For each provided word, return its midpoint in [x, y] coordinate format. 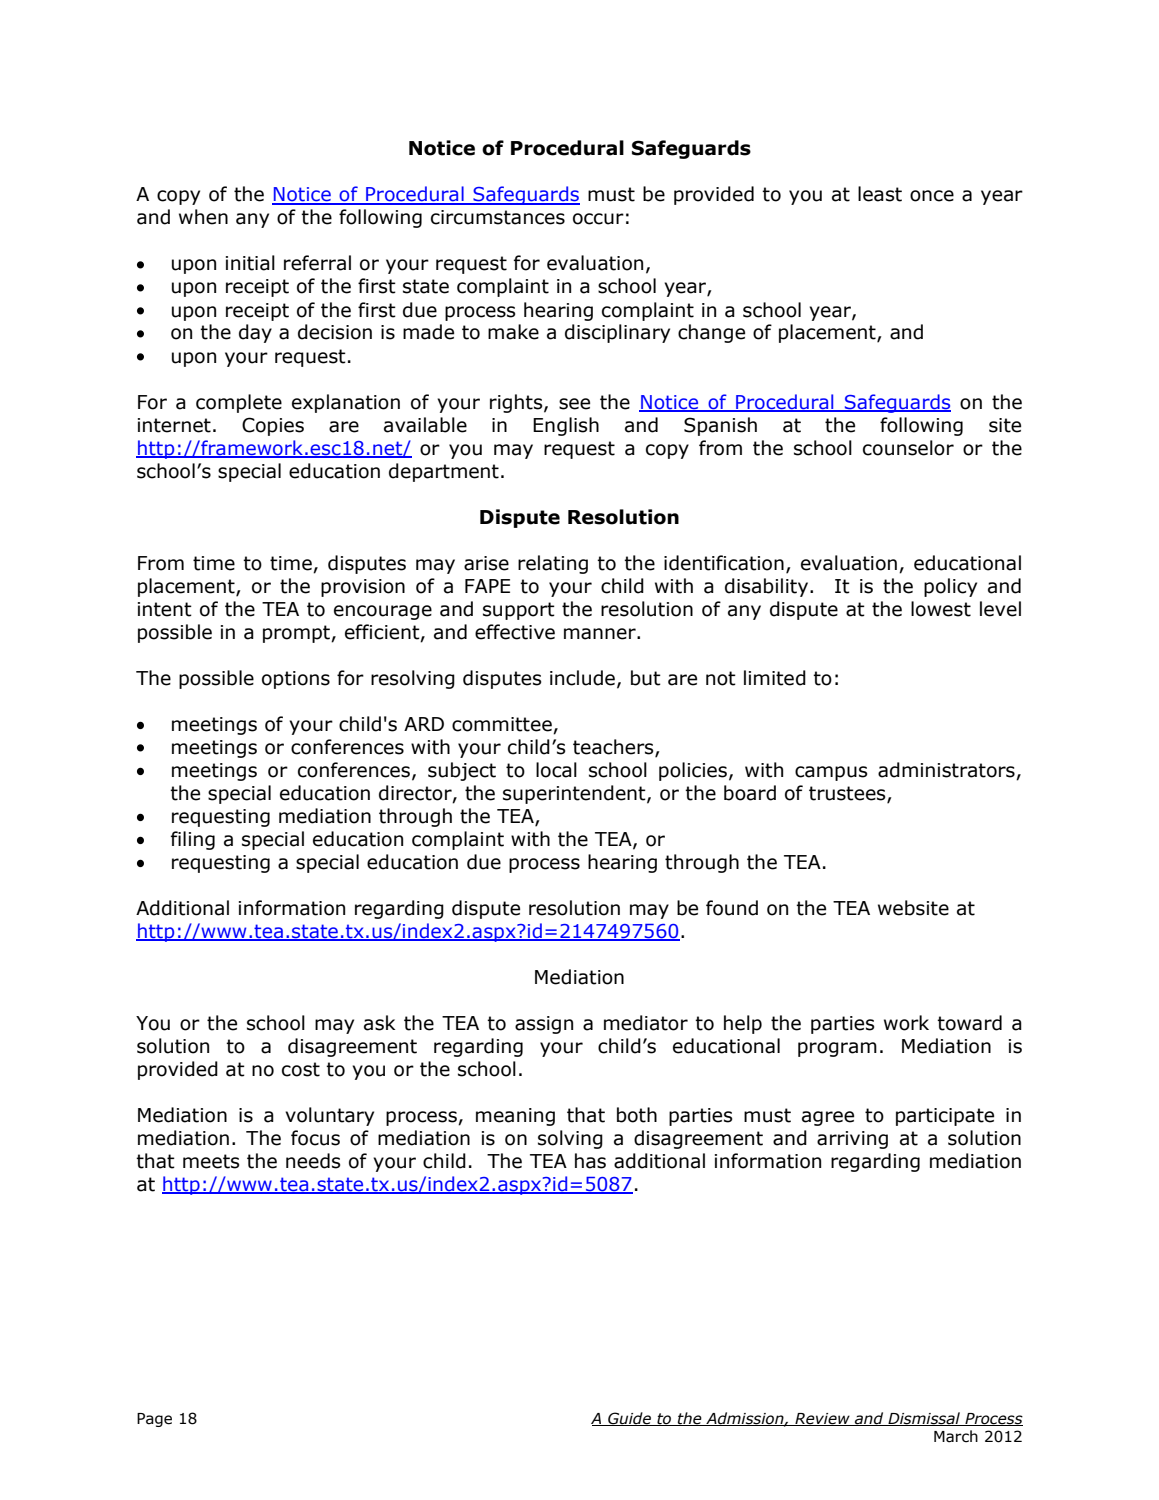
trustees [848, 794]
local [556, 770]
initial [250, 263]
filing [193, 840]
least [880, 194]
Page [154, 1420]
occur [598, 219]
